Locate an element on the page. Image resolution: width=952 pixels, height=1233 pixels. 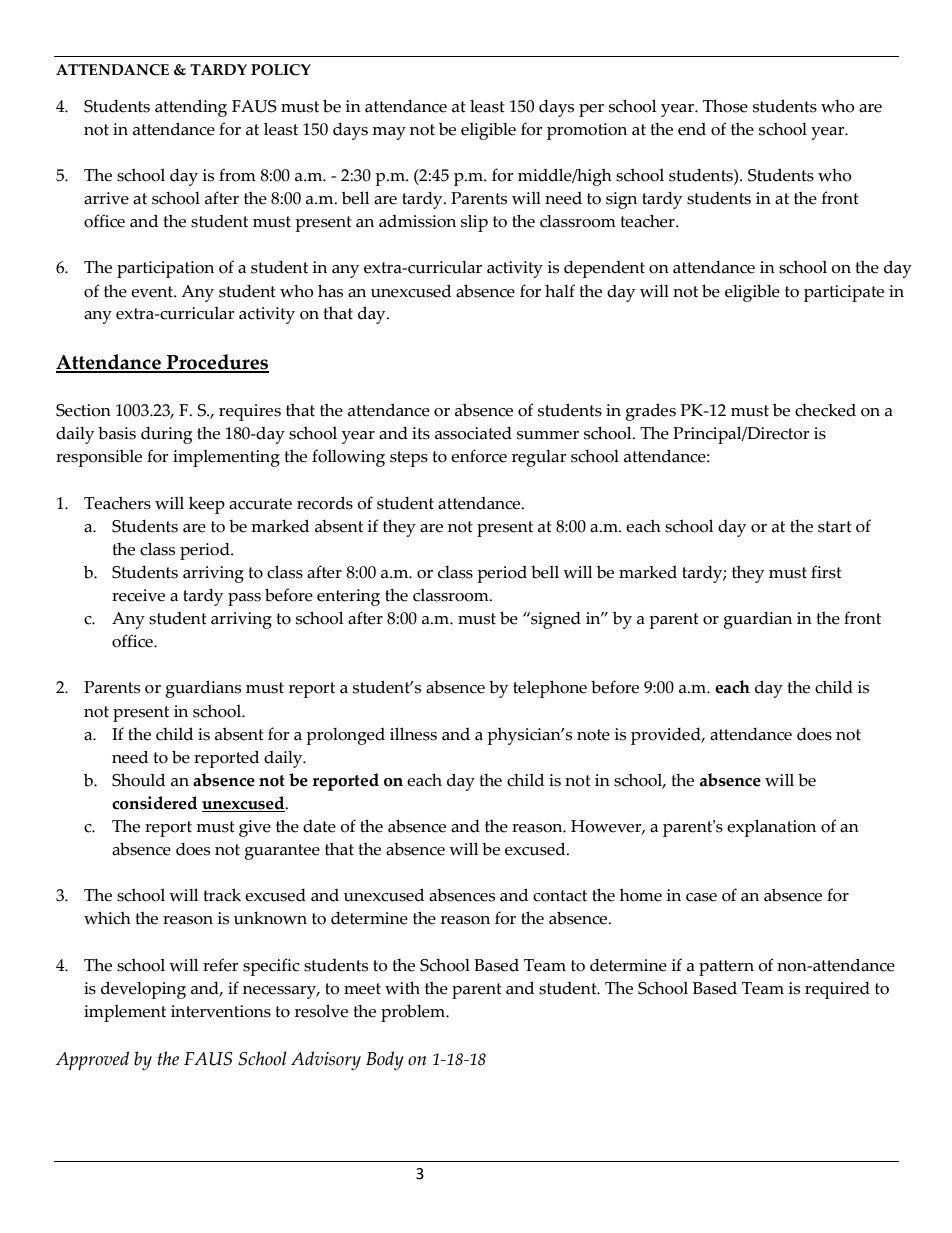
attending is located at coordinates (191, 108).
